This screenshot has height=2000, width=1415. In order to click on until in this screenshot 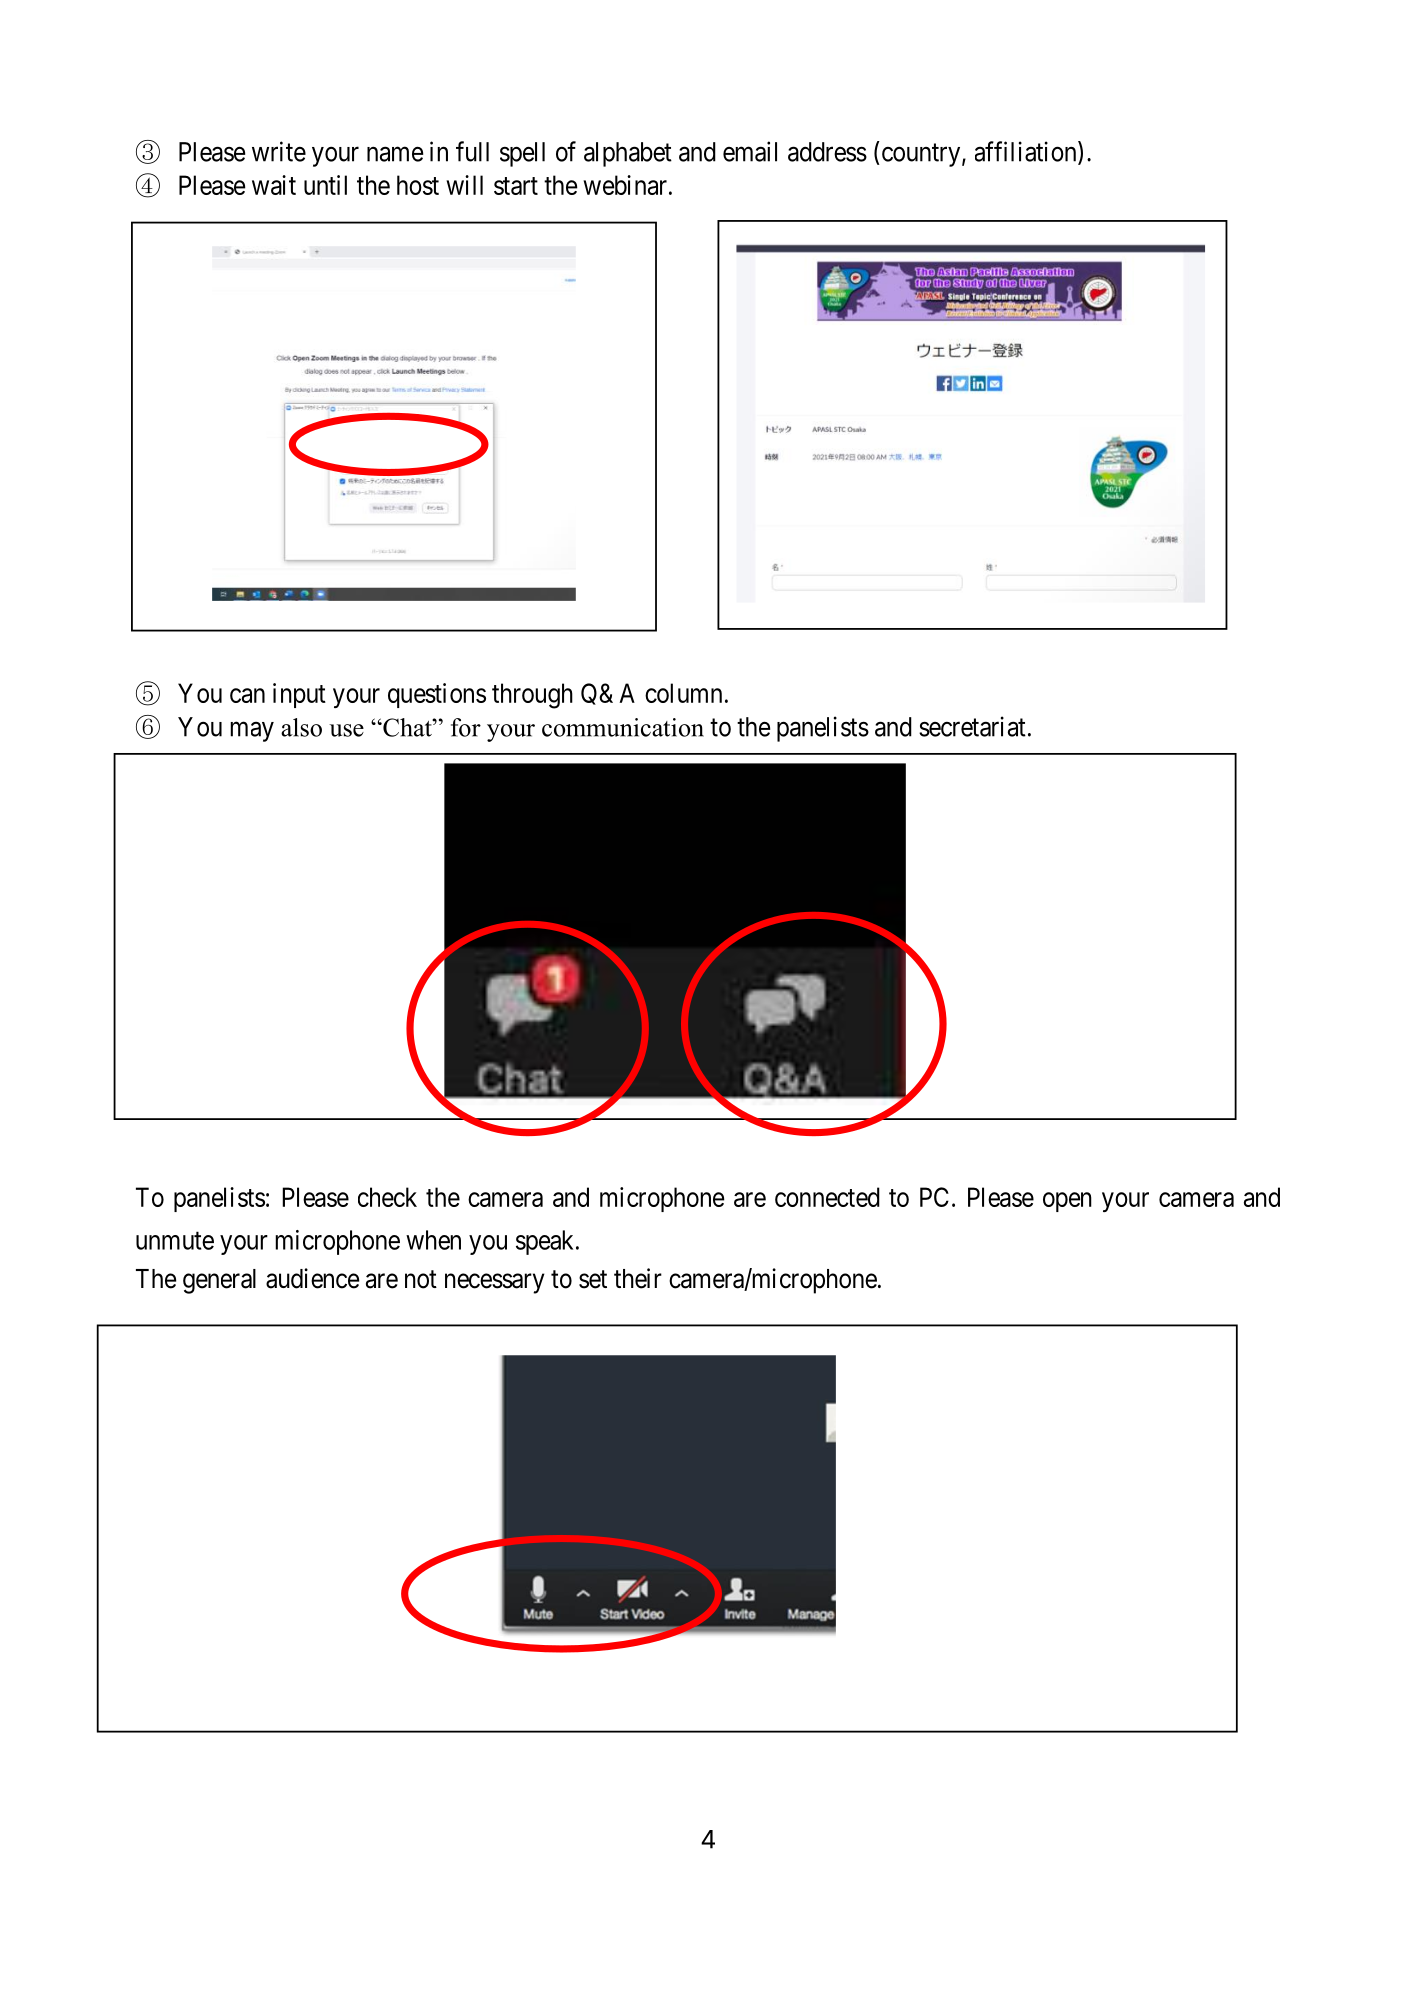, I will do `click(325, 185)`.
